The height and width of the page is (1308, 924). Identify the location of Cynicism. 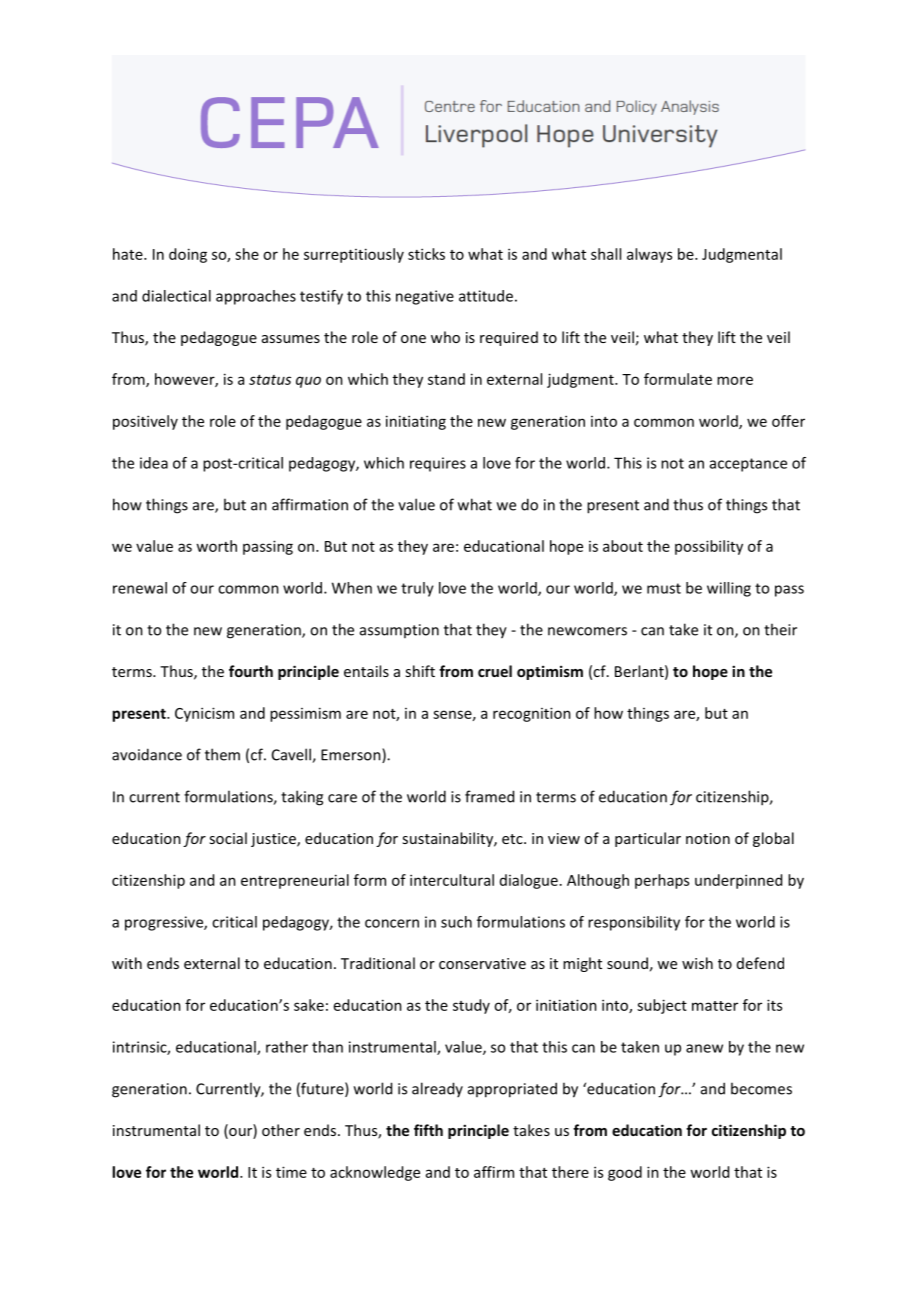
(204, 714).
